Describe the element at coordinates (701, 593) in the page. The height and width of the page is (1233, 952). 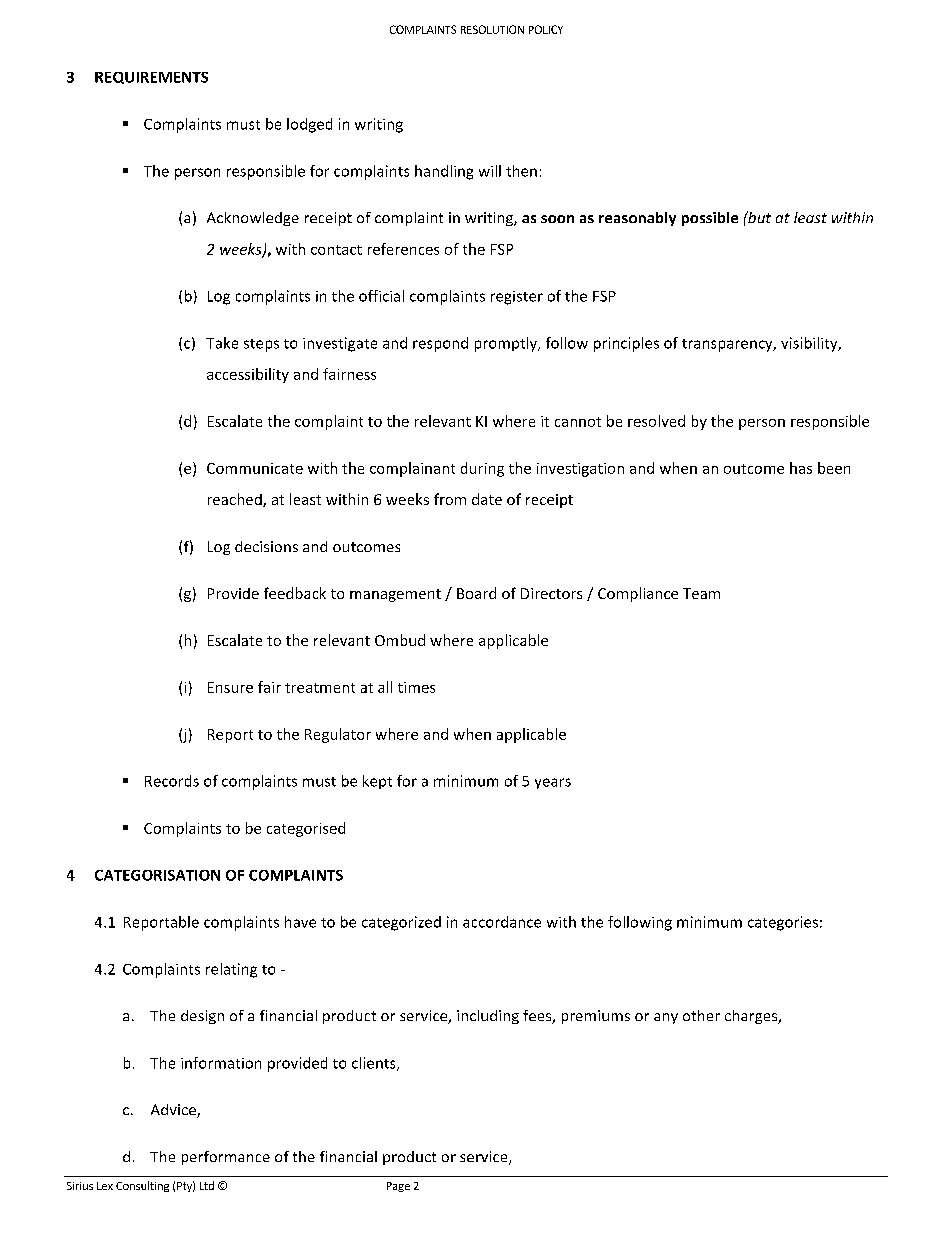
I see `Team` at that location.
